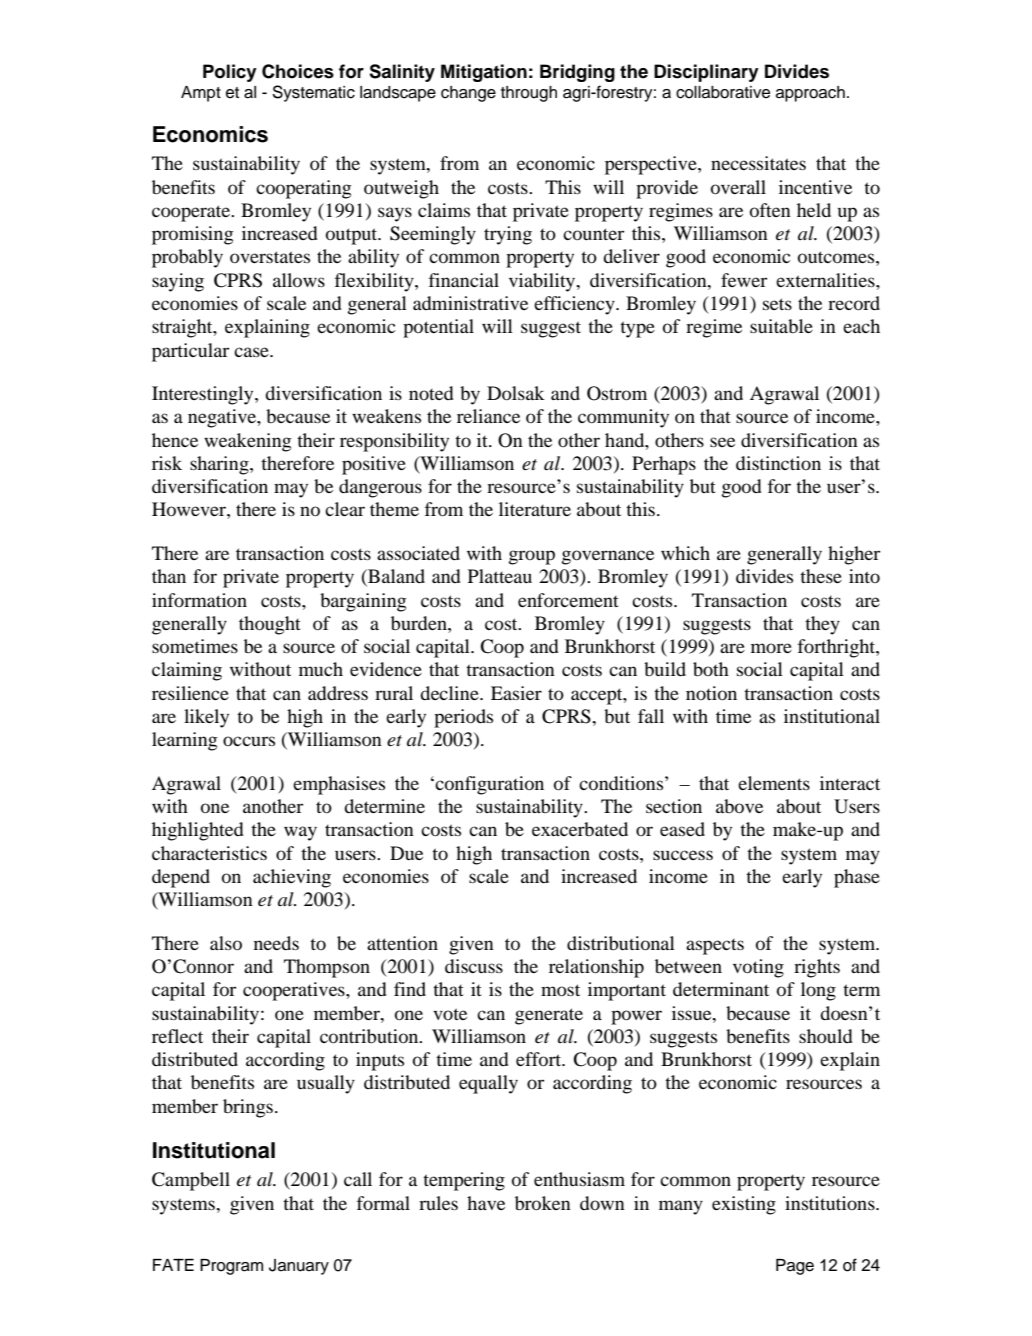 The width and height of the screenshot is (1032, 1336). Describe the element at coordinates (489, 785) in the screenshot. I see `configuration` at that location.
